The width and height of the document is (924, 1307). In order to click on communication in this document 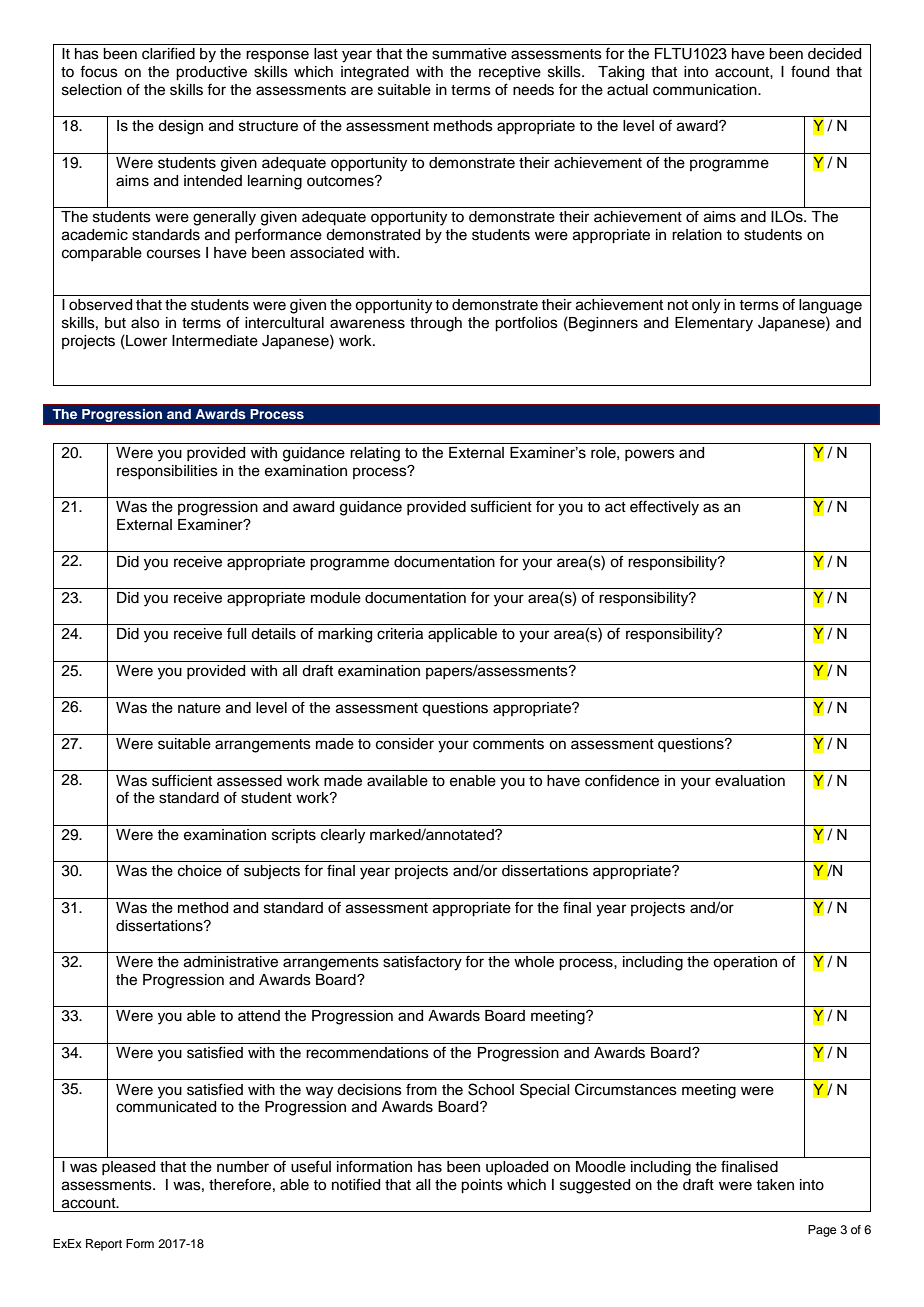, I will do `click(706, 90)`.
